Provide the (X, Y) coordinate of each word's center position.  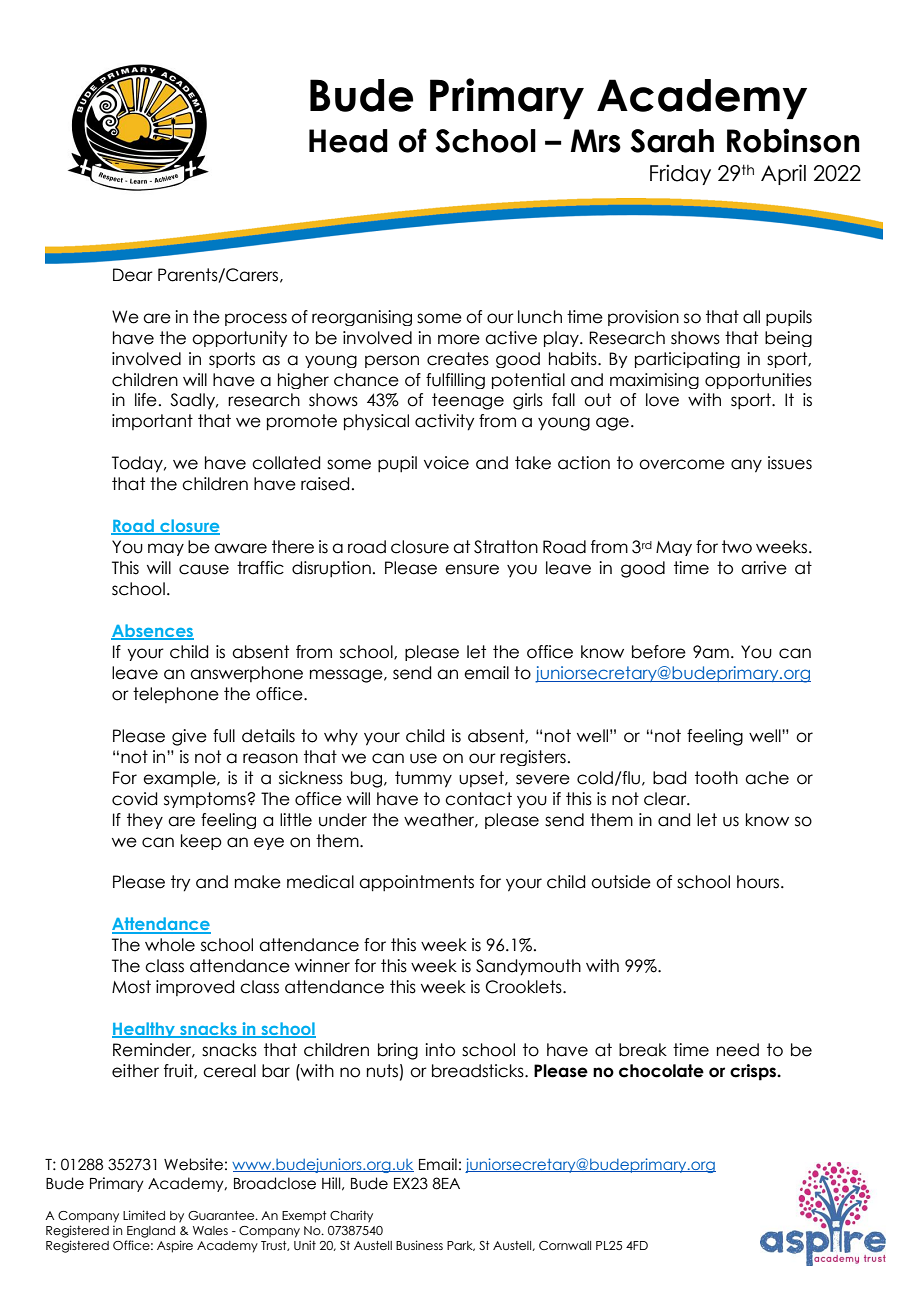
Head (348, 141)
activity (444, 422)
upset (482, 779)
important (152, 422)
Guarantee (222, 1215)
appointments (416, 883)
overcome (682, 464)
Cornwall (565, 1245)
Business (419, 1245)
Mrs (595, 141)
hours (759, 882)
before (659, 652)
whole (170, 945)
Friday (680, 174)
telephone (176, 695)
